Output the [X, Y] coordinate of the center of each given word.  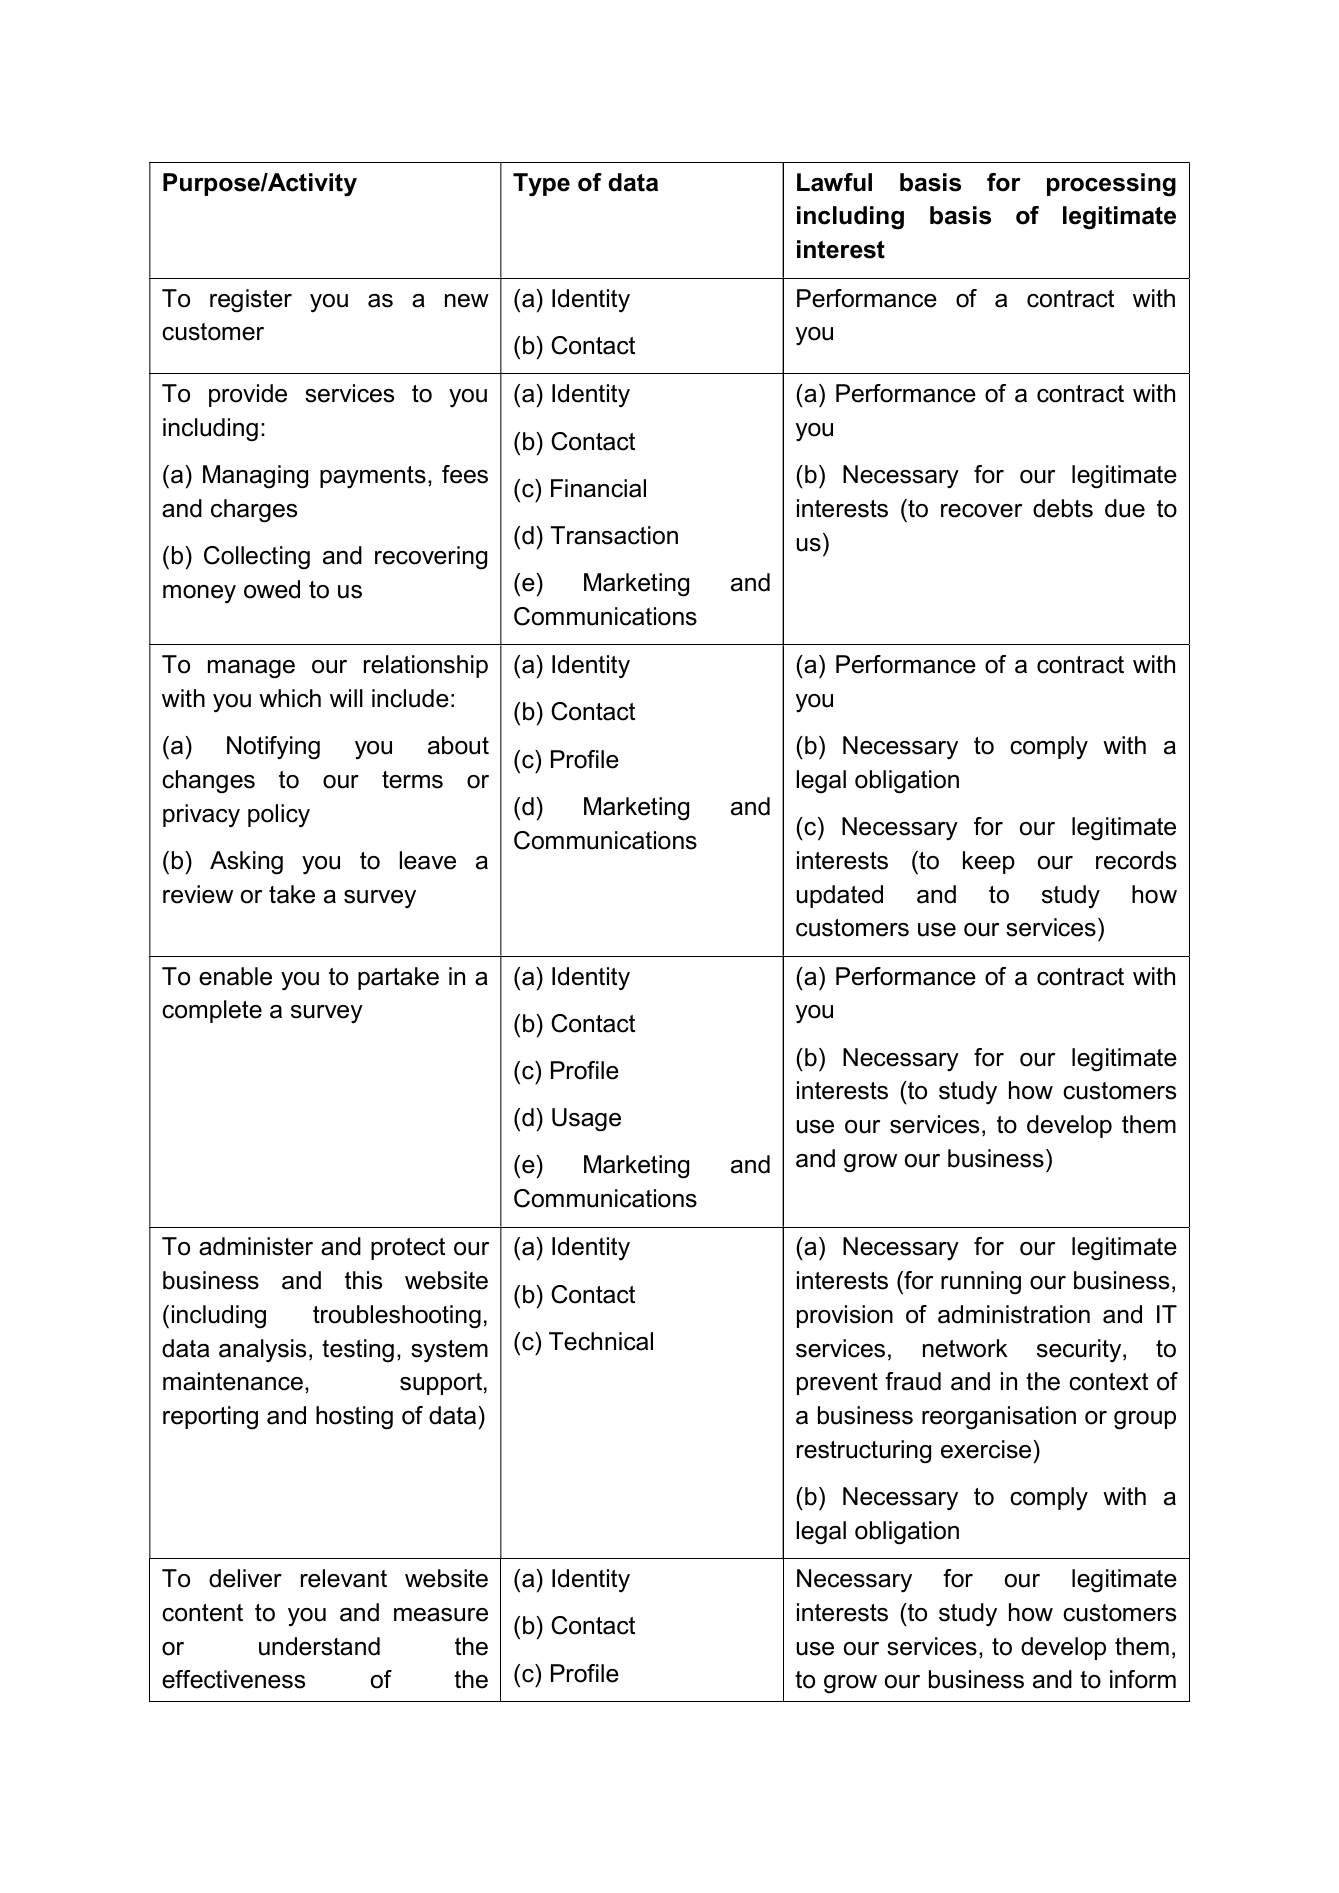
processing [1111, 185]
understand [319, 1646]
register [251, 301]
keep [989, 862]
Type [541, 185]
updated [840, 896]
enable [235, 976]
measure [441, 1615]
